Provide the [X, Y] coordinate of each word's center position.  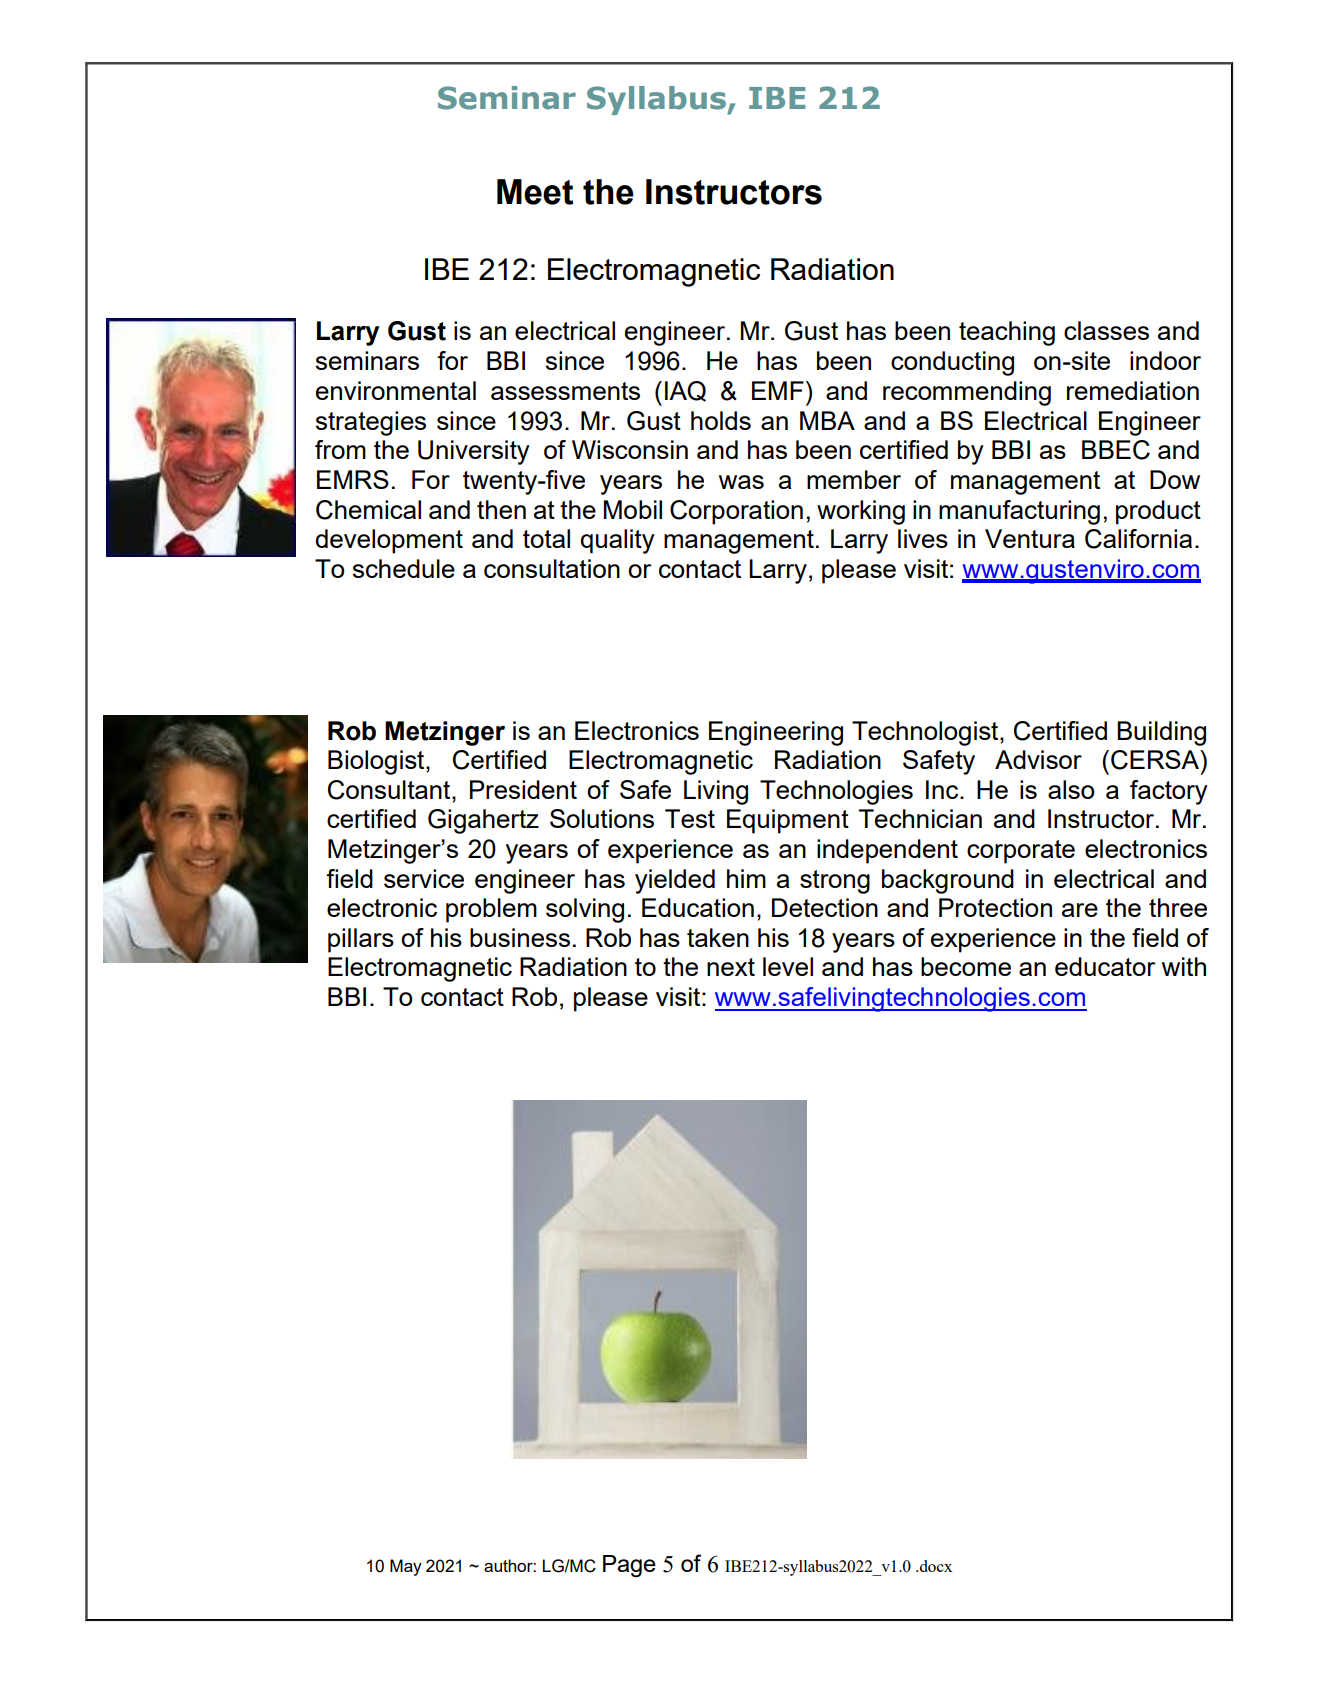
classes [1106, 330]
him [746, 878]
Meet [535, 192]
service [424, 878]
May [406, 1567]
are [1080, 910]
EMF [778, 390]
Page [629, 1566]
